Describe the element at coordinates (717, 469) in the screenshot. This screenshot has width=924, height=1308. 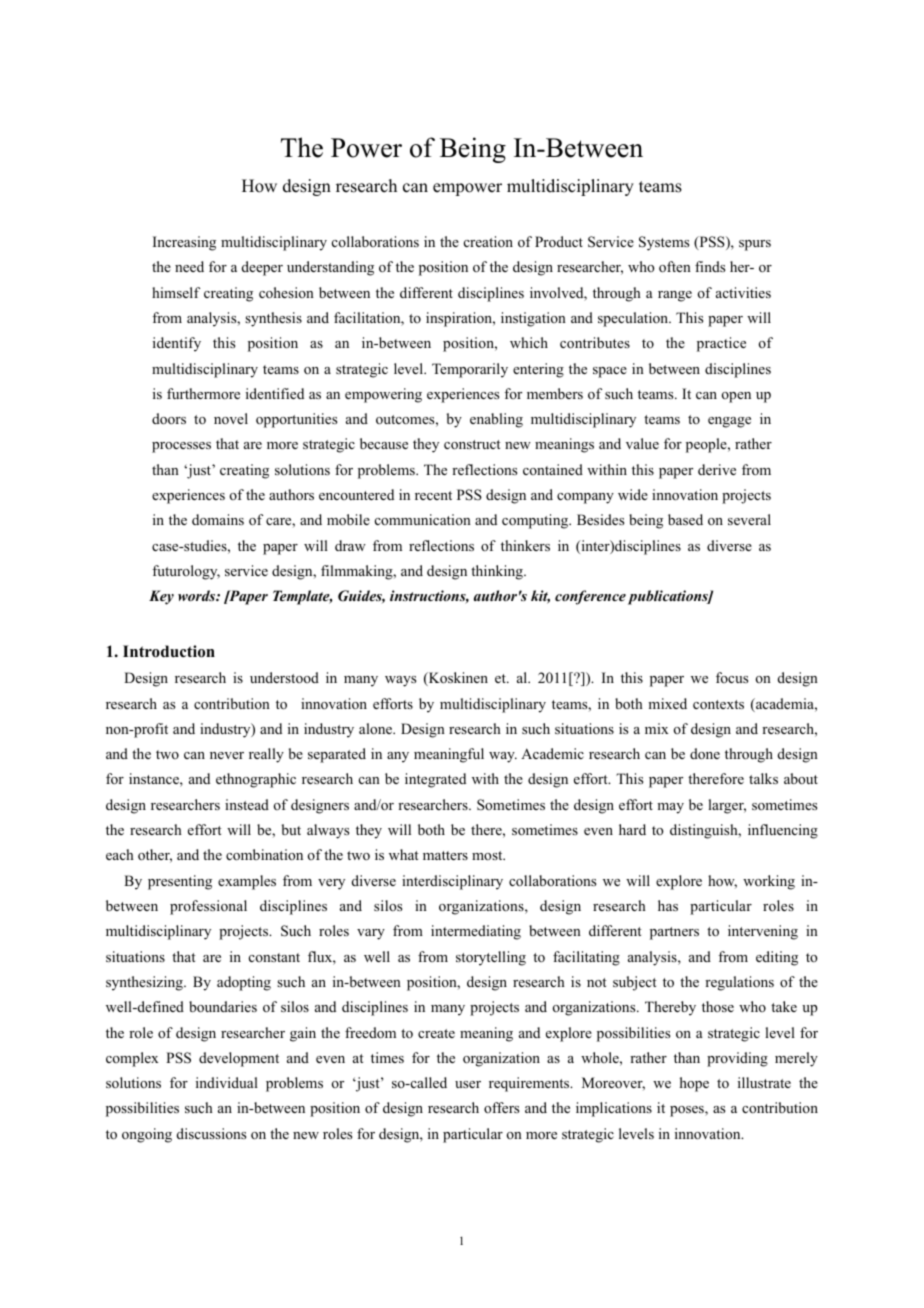
I see `derive` at that location.
